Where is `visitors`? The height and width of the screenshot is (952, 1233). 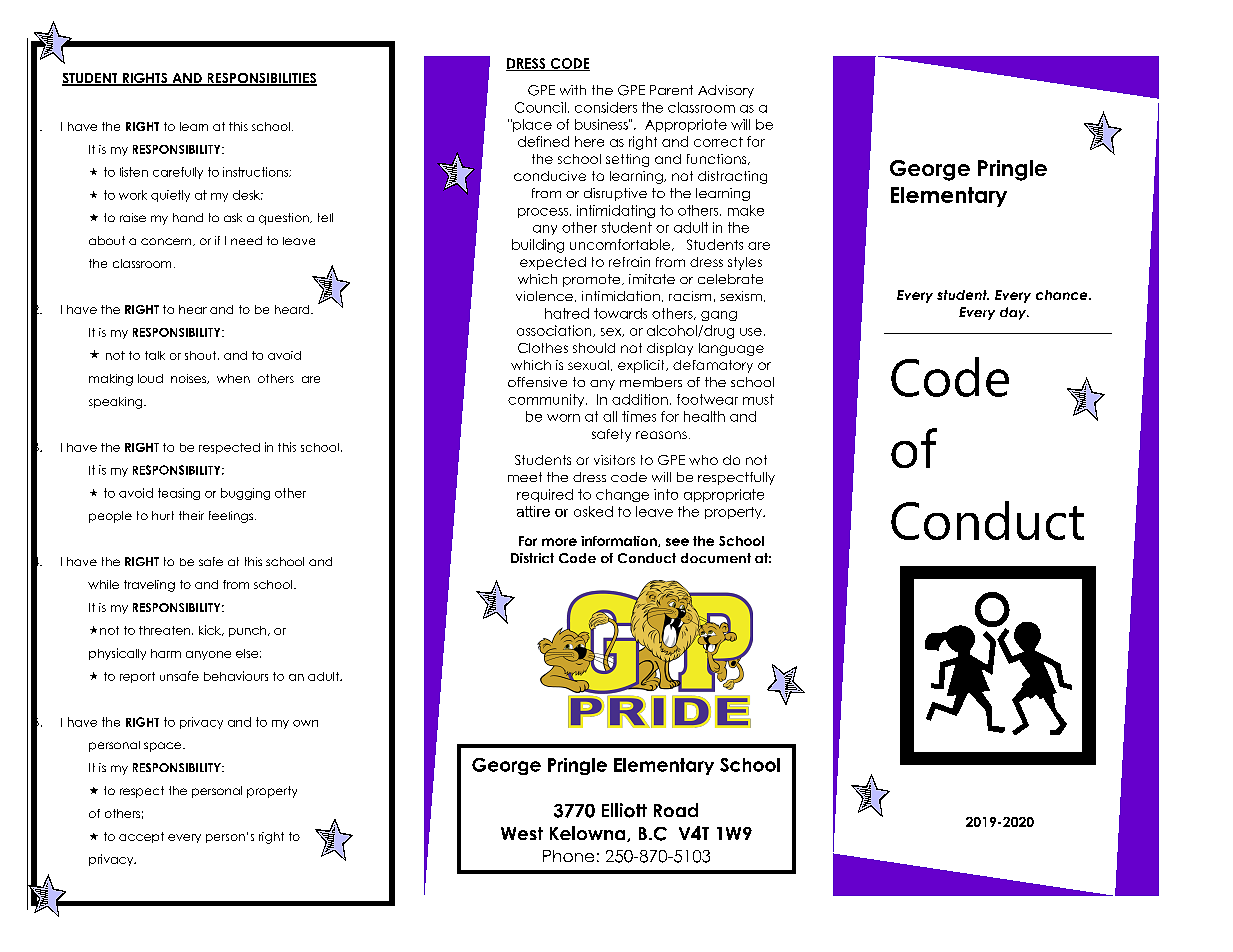 visitors is located at coordinates (614, 460).
